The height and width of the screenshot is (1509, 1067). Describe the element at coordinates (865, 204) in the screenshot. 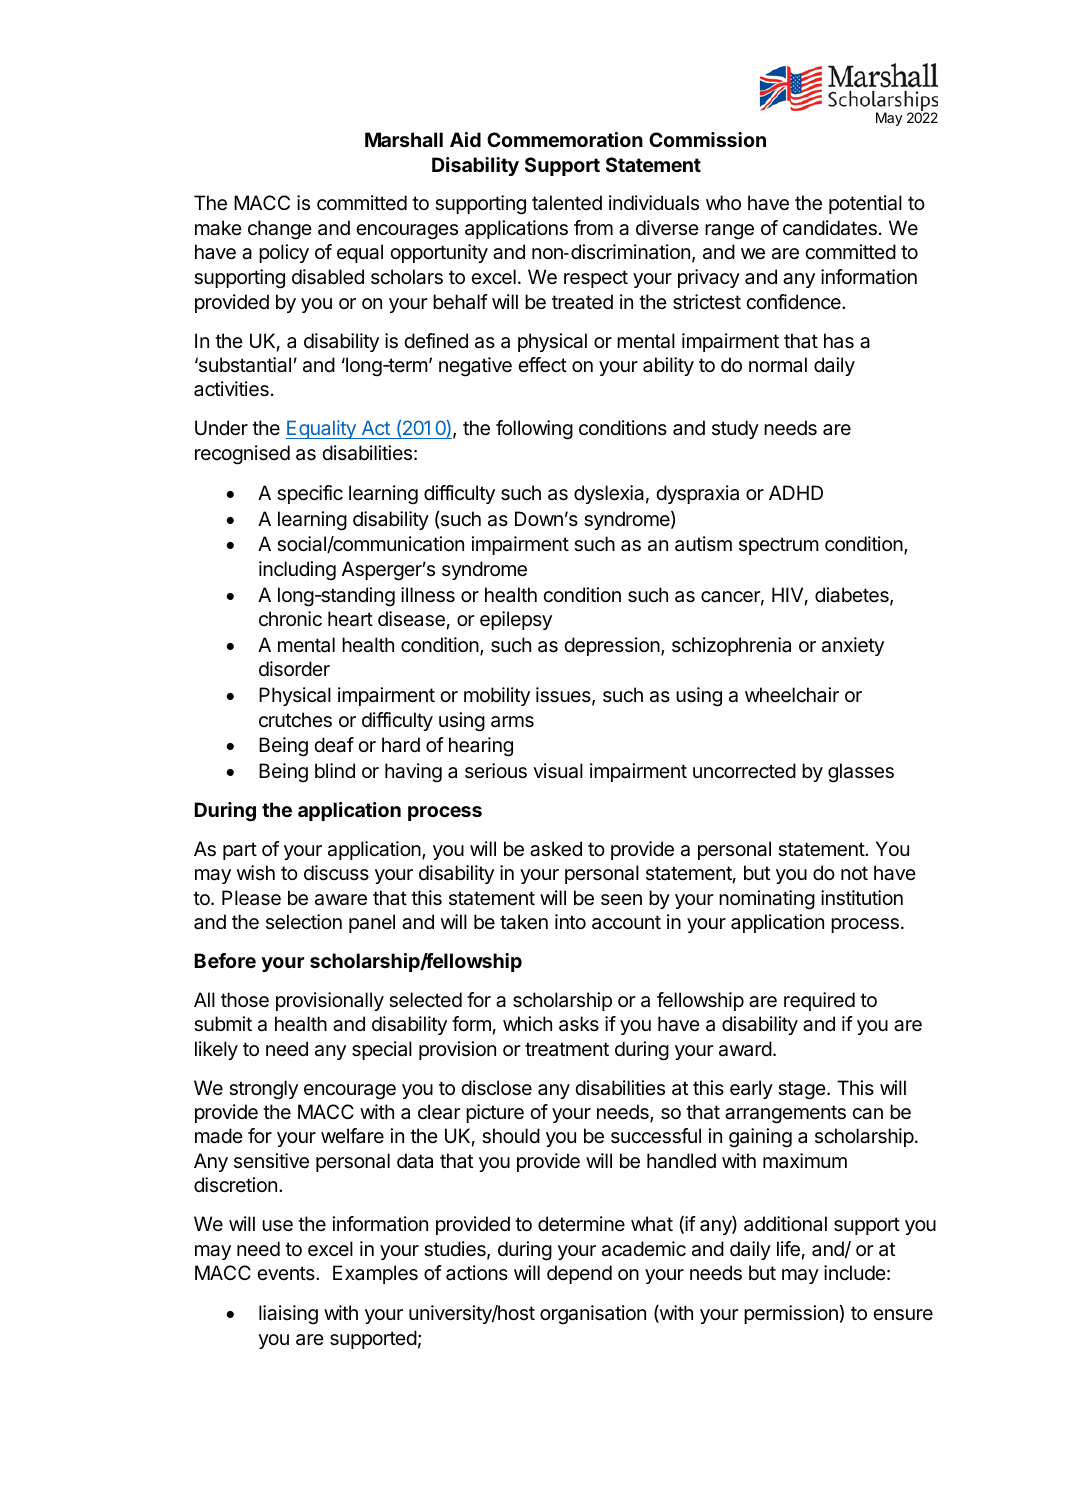

I see `potential` at that location.
